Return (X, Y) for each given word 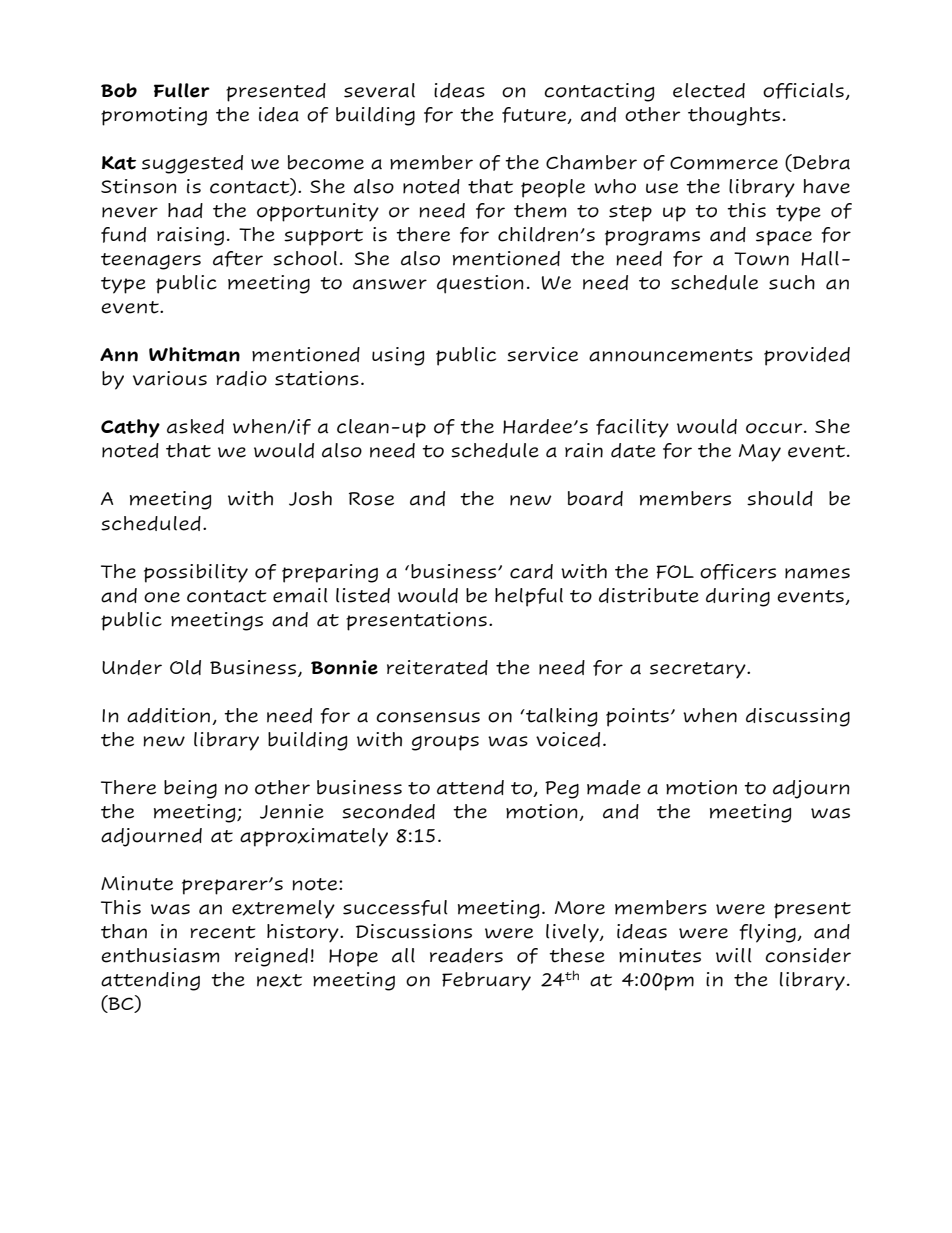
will (734, 955)
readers (466, 955)
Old (185, 667)
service (542, 354)
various (170, 378)
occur (775, 428)
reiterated (437, 667)
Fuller (182, 90)
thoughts (734, 116)
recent (223, 932)
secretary (699, 670)
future (535, 115)
